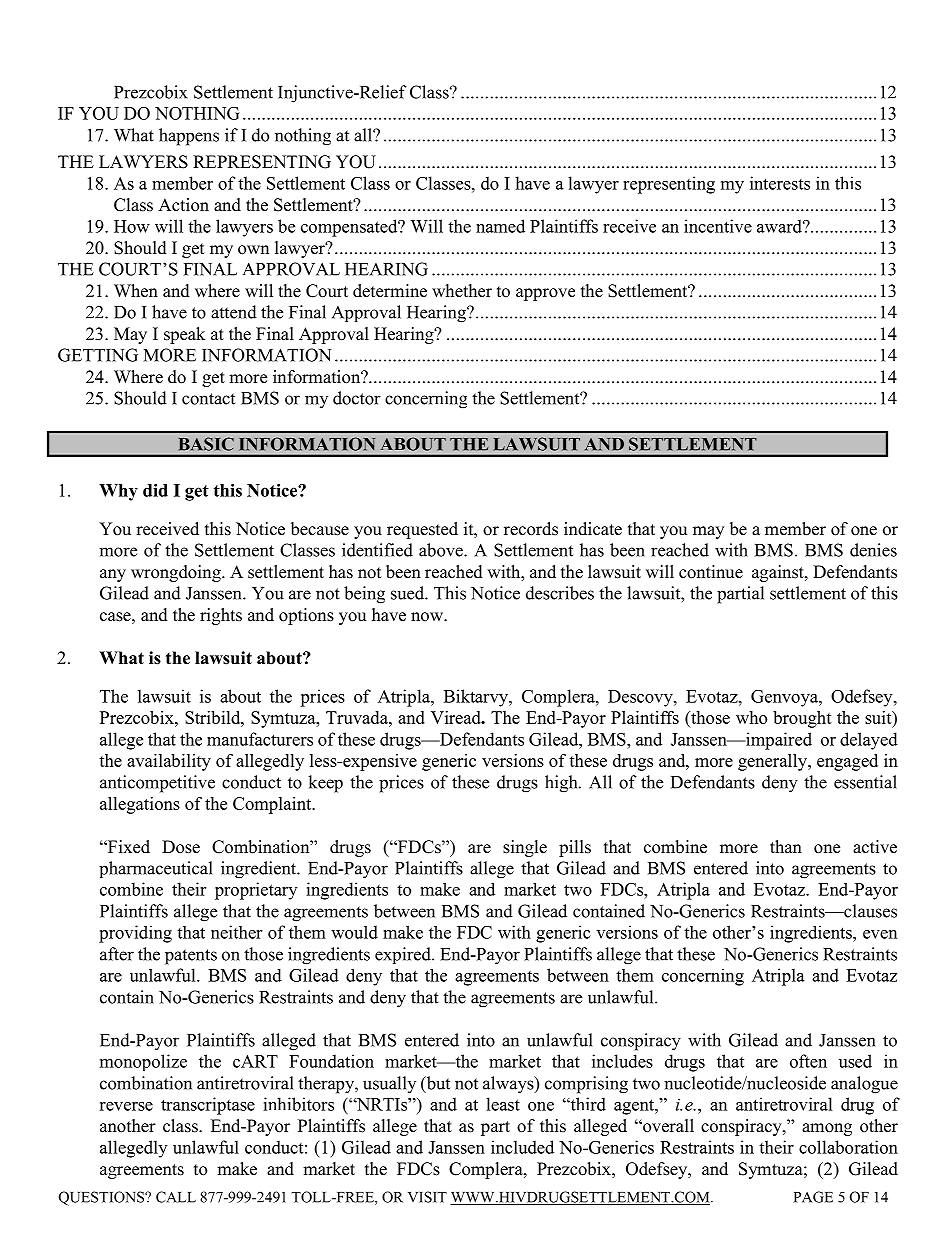 The image size is (952, 1233). Describe the element at coordinates (428, 617) in the screenshot. I see `now` at that location.
